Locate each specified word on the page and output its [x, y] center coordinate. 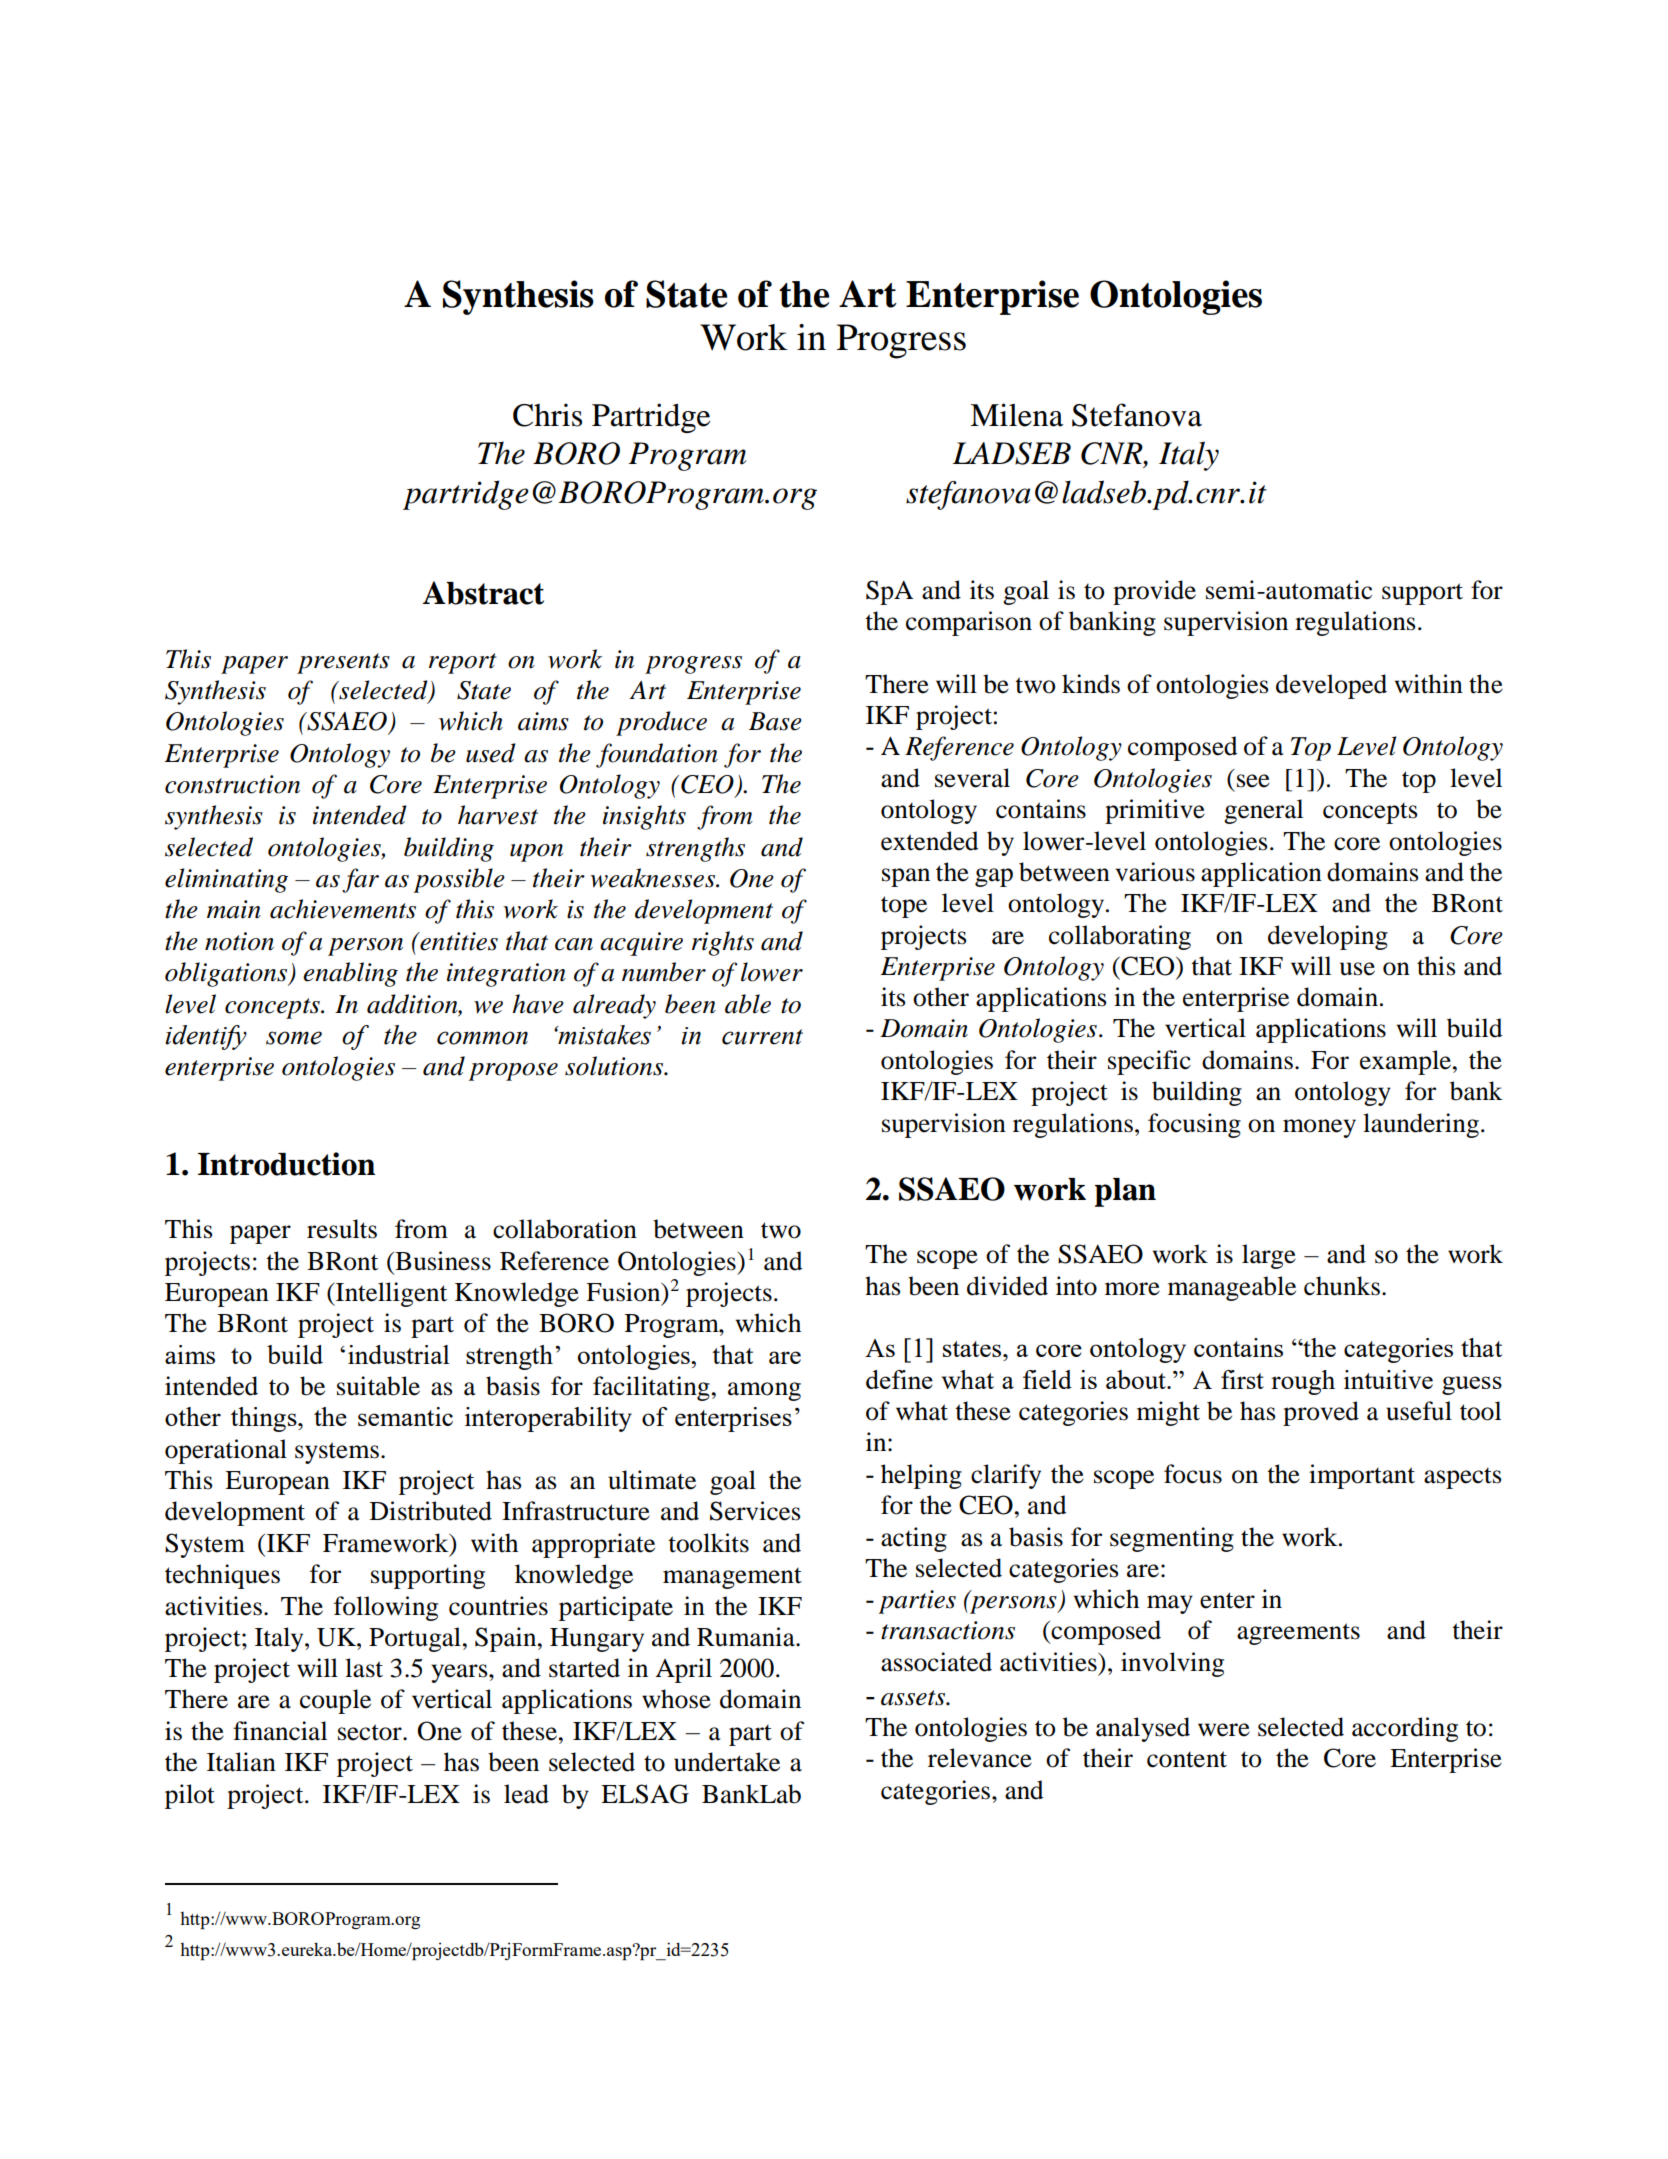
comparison [969, 623]
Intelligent [390, 1294]
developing [1328, 937]
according [1405, 1729]
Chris [547, 415]
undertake [727, 1762]
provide [1154, 592]
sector [371, 1732]
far [360, 880]
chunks [1342, 1286]
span [906, 877]
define [899, 1379]
